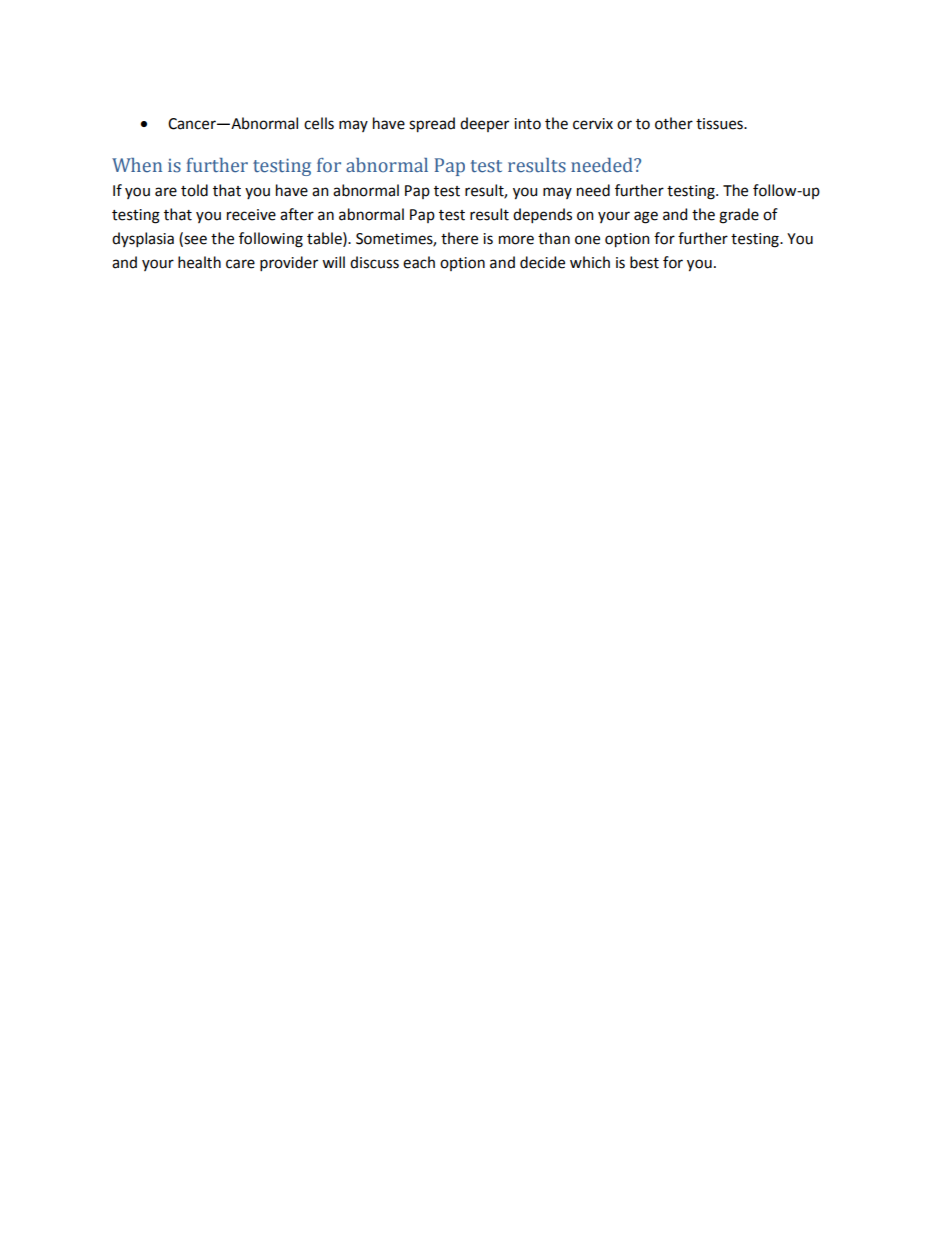 This image has height=1233, width=952. What do you see at coordinates (542, 215) in the image?
I see `depends` at bounding box center [542, 215].
